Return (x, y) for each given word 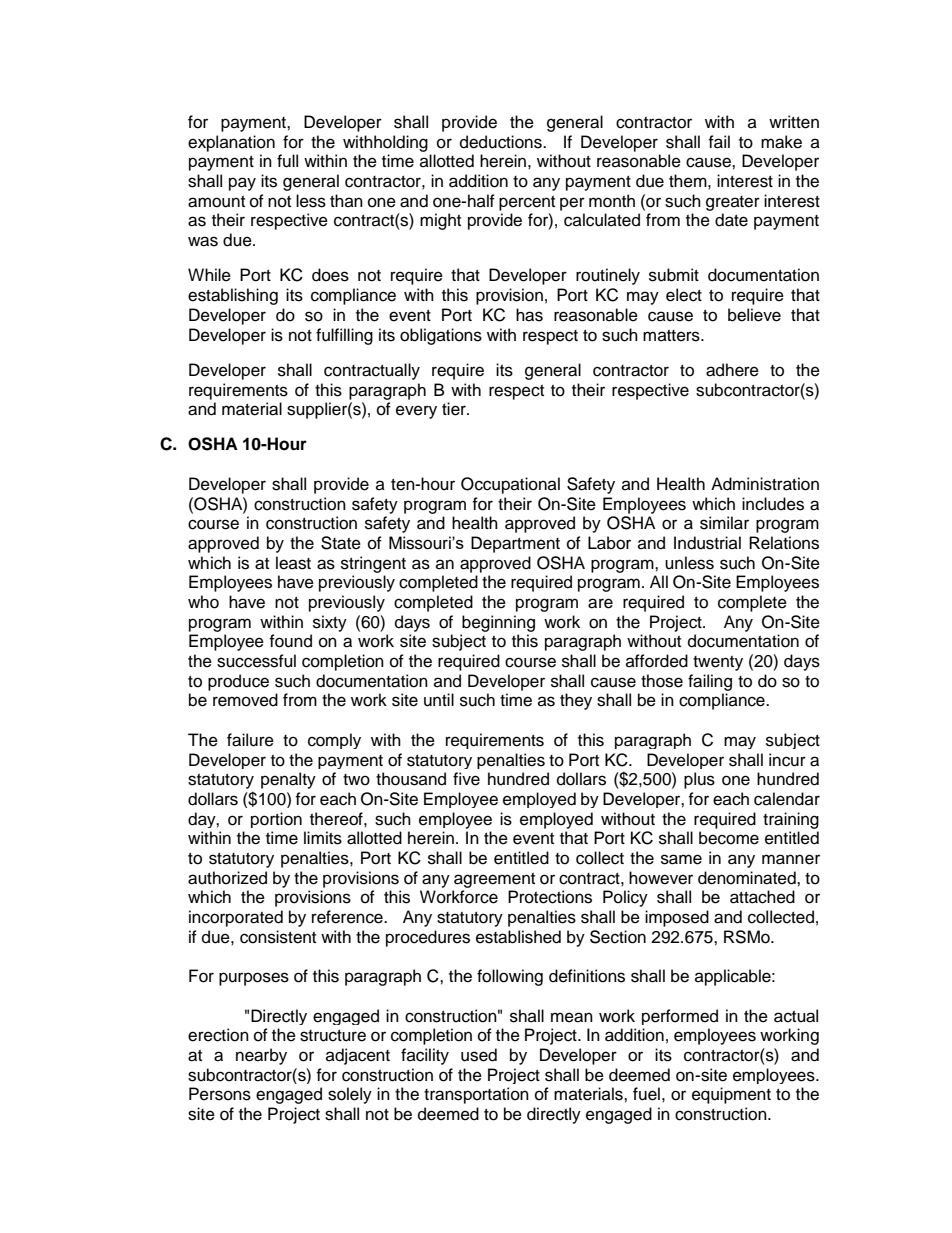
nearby (261, 1056)
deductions (502, 142)
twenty (718, 663)
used (479, 1055)
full (287, 161)
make (781, 142)
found (290, 641)
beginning (498, 623)
